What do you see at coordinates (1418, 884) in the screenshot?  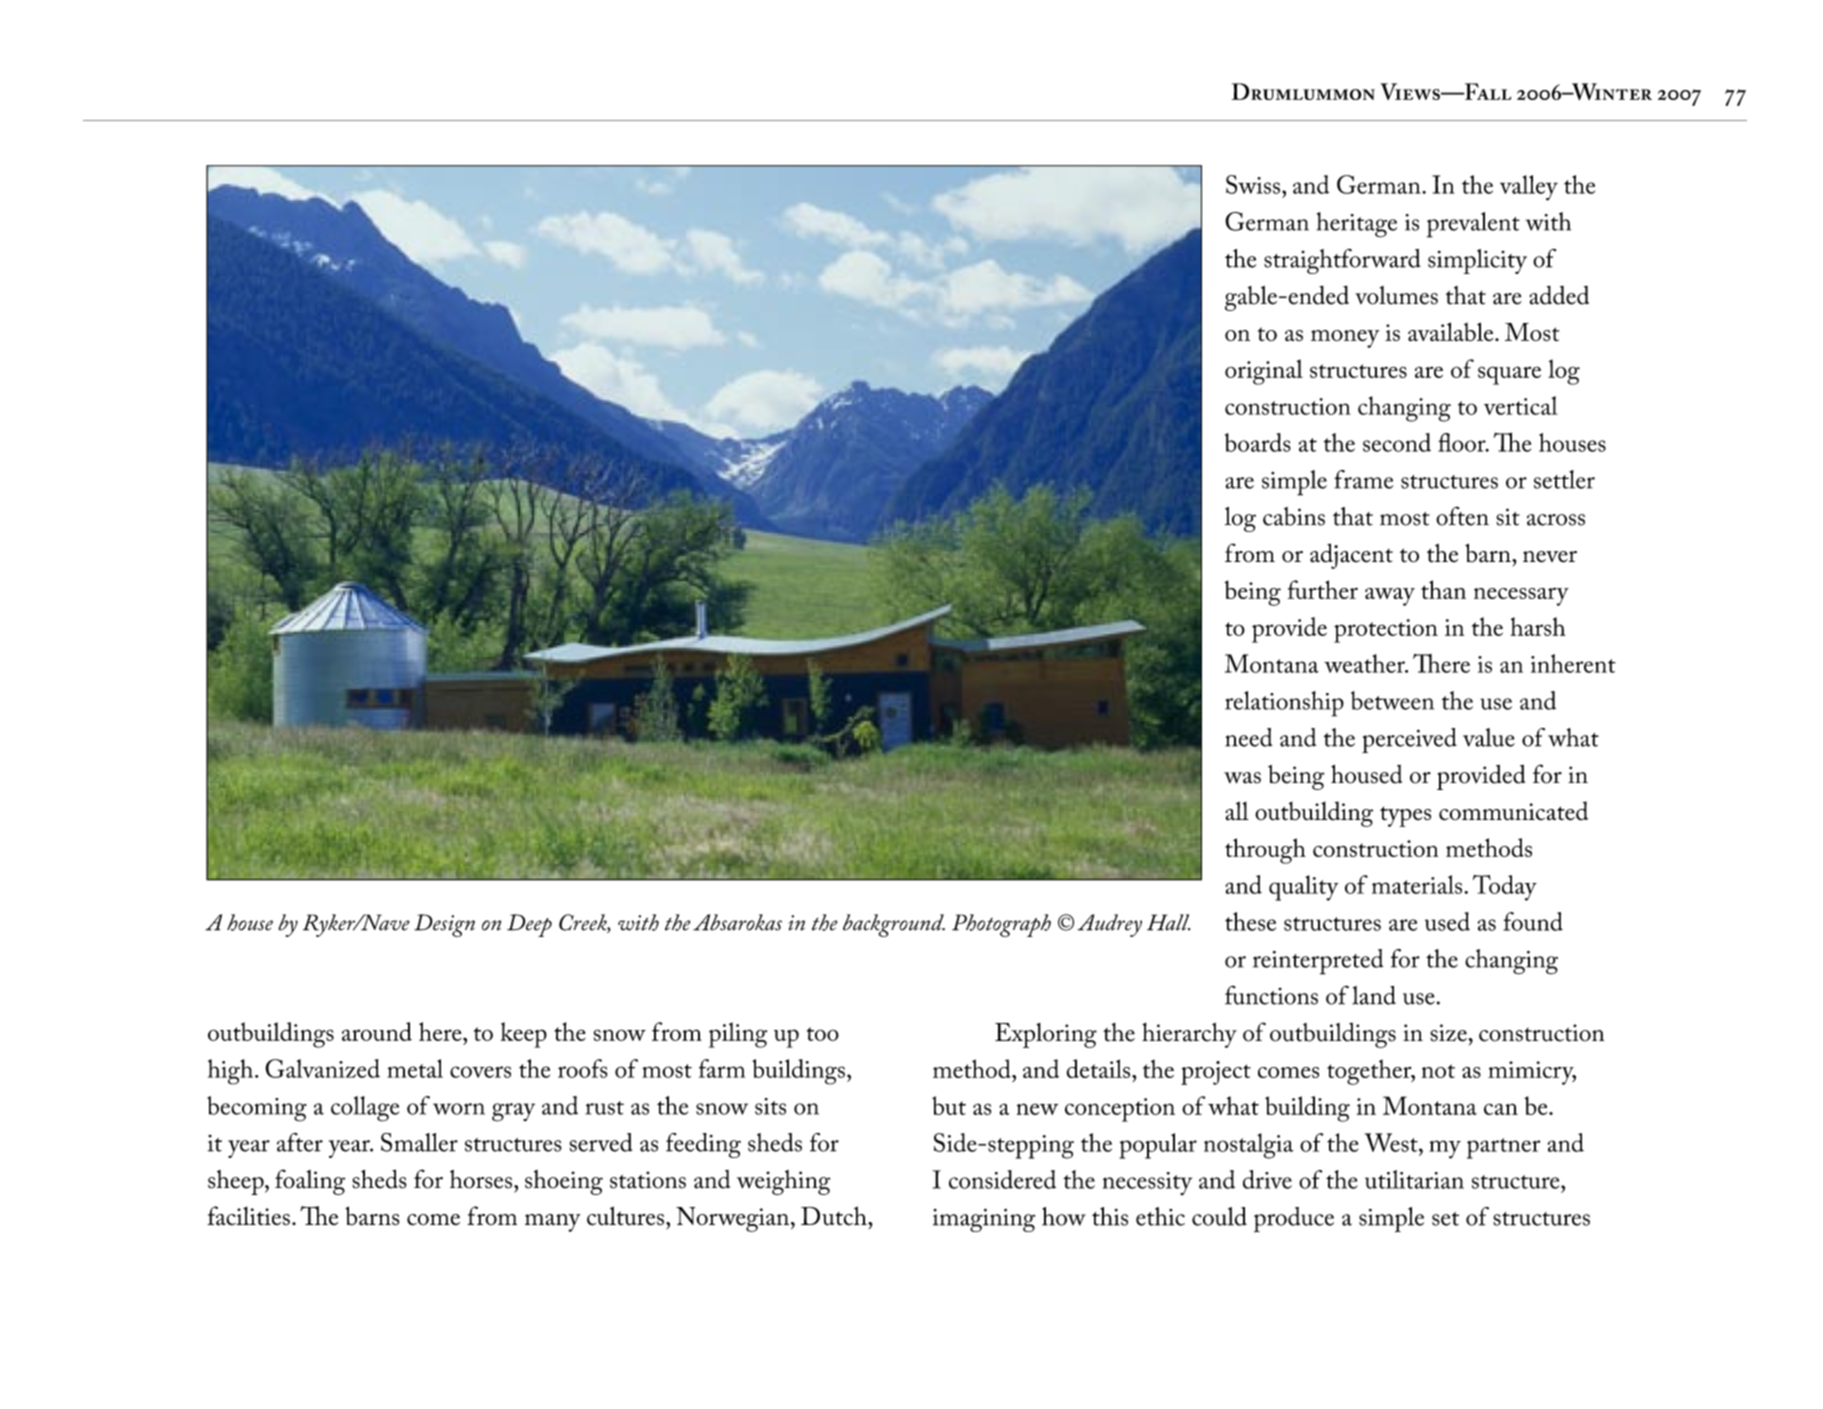 I see `materials` at bounding box center [1418, 884].
